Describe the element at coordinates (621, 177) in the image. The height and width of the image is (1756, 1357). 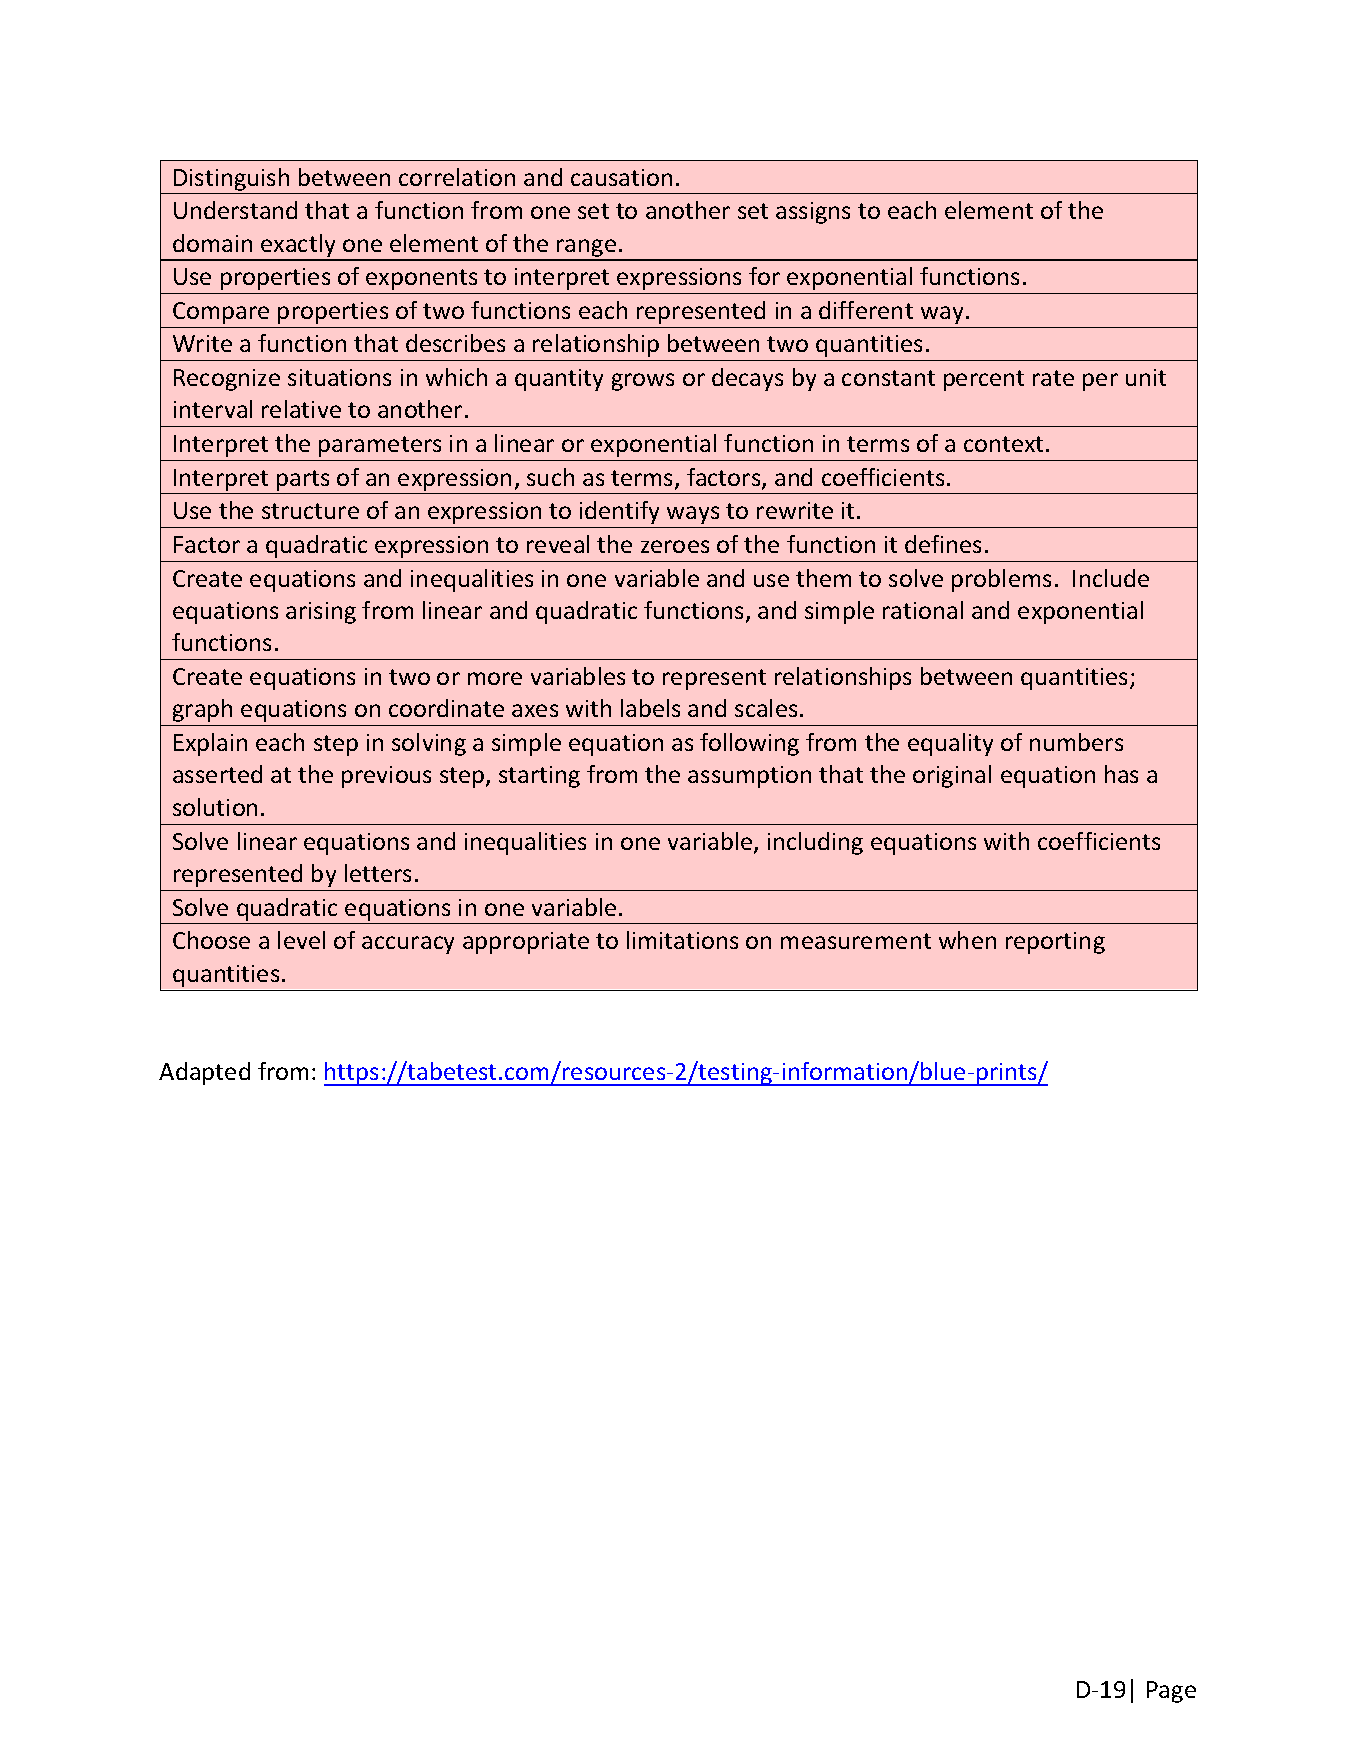
I see `causation` at that location.
